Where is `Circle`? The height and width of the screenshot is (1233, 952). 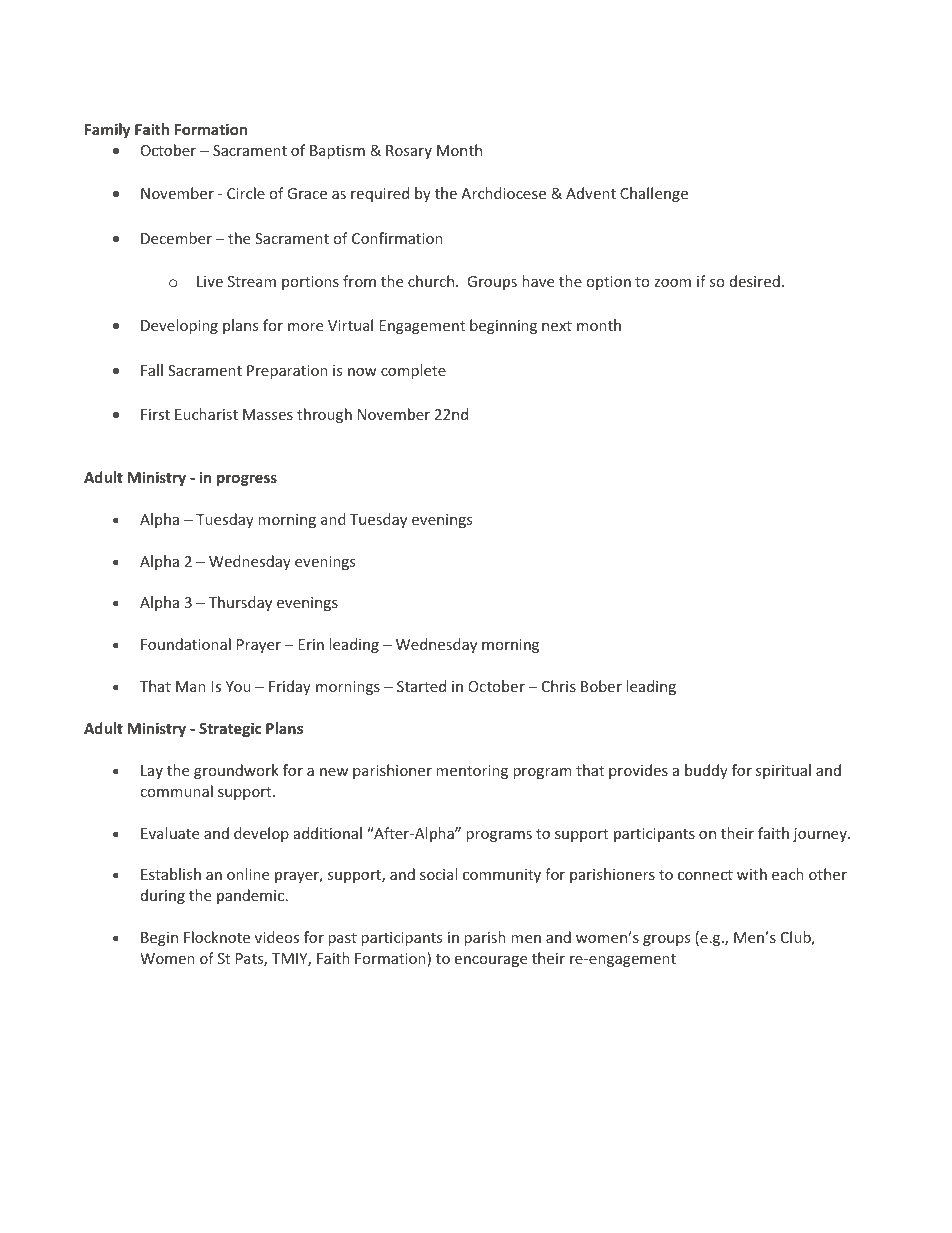 Circle is located at coordinates (246, 193).
